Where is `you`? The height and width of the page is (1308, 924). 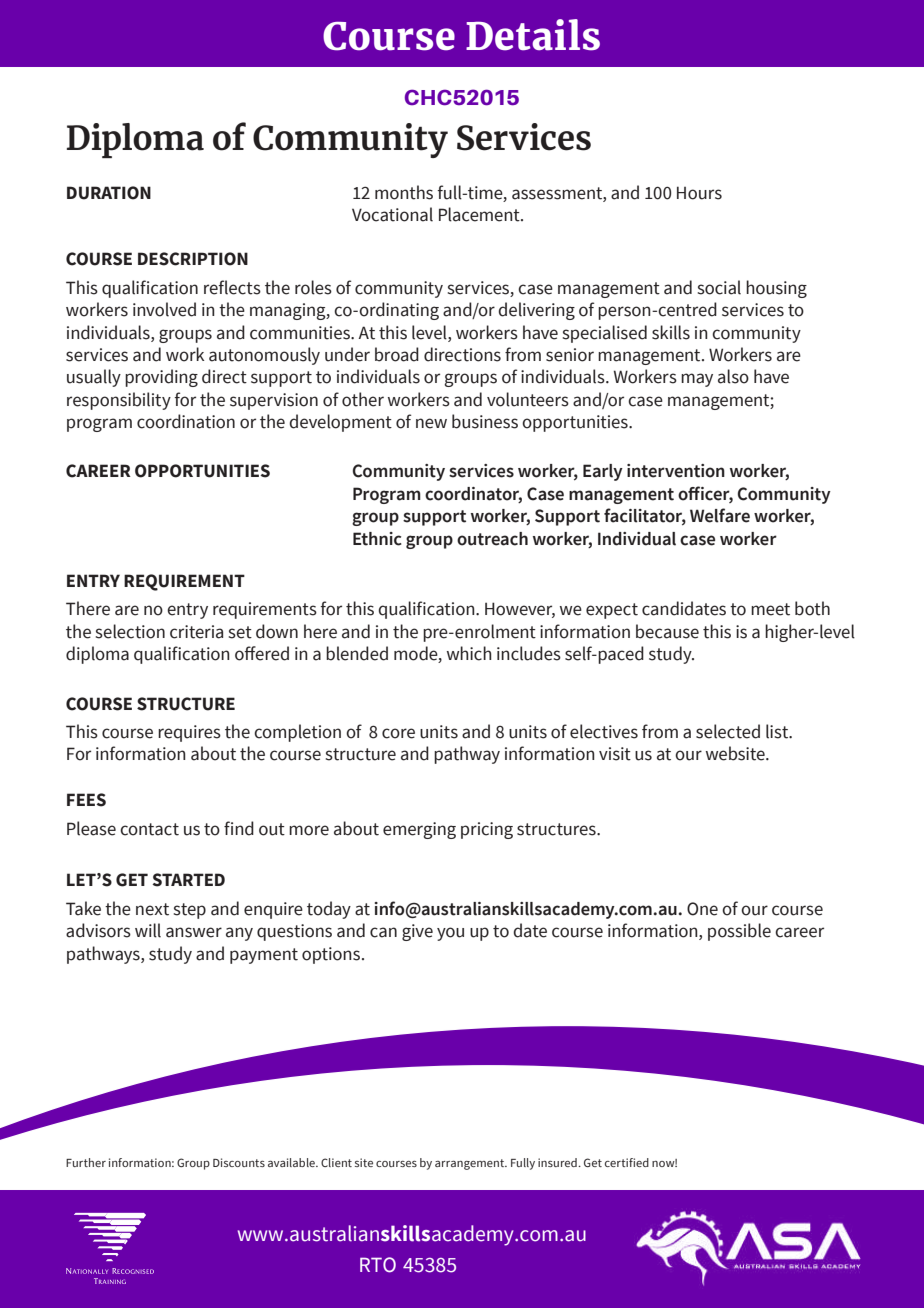
you is located at coordinates (450, 934).
